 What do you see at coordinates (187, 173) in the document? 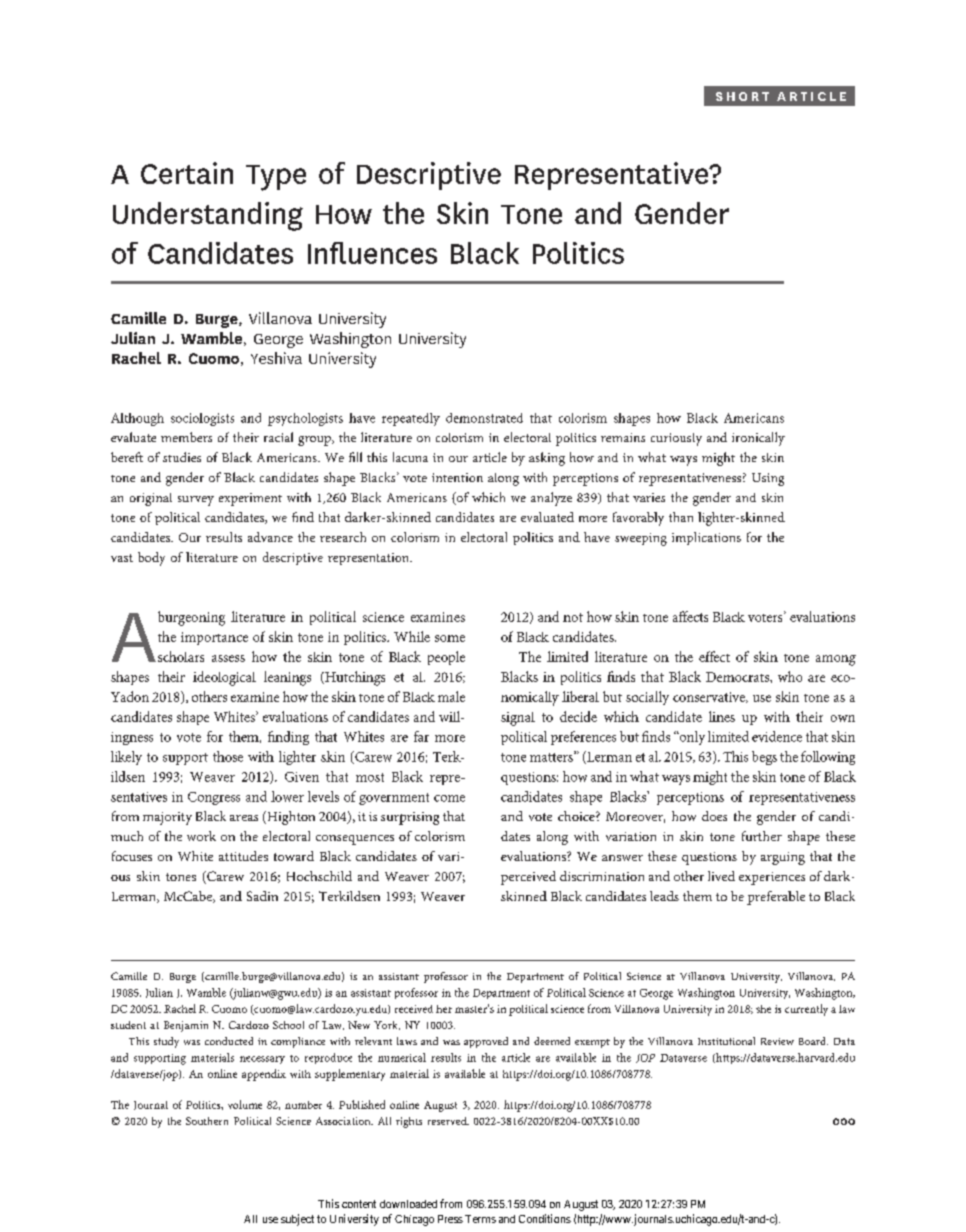
I see `Certain` at bounding box center [187, 173].
